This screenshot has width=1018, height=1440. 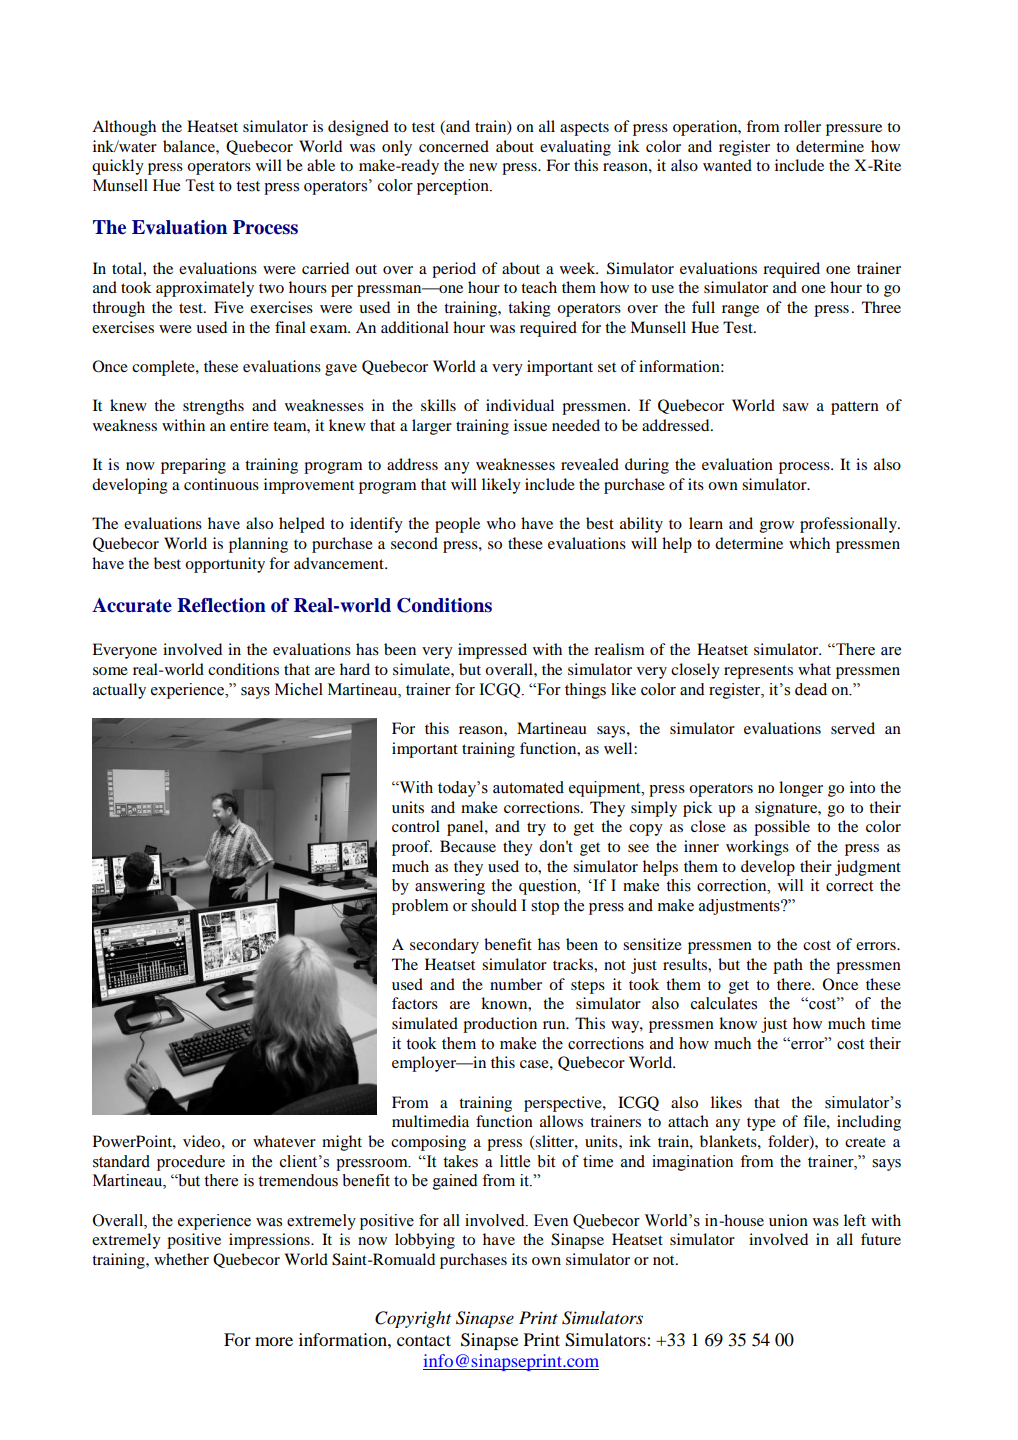 What do you see at coordinates (758, 672) in the screenshot?
I see `represents` at bounding box center [758, 672].
